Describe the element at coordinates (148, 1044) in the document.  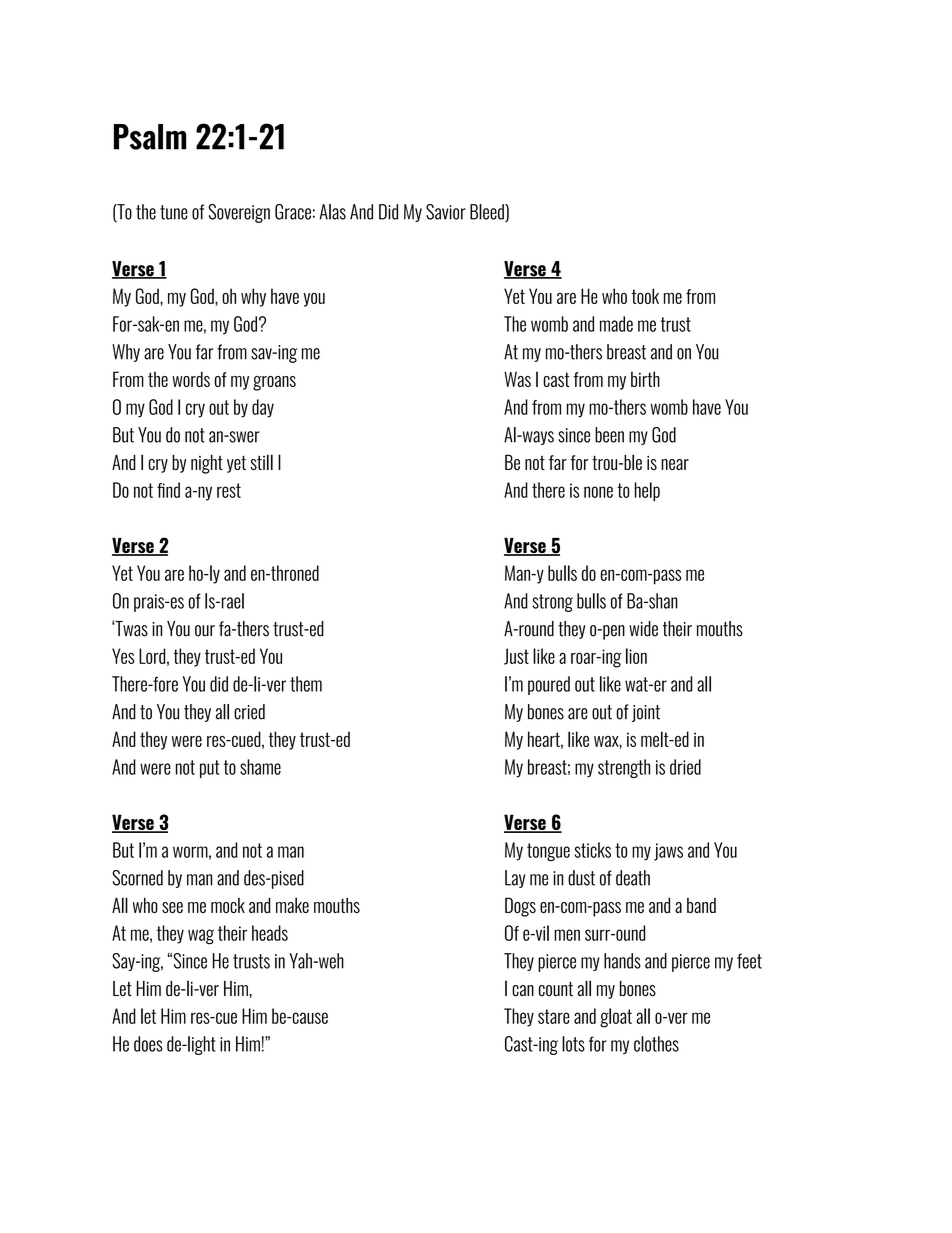
I see `does` at that location.
